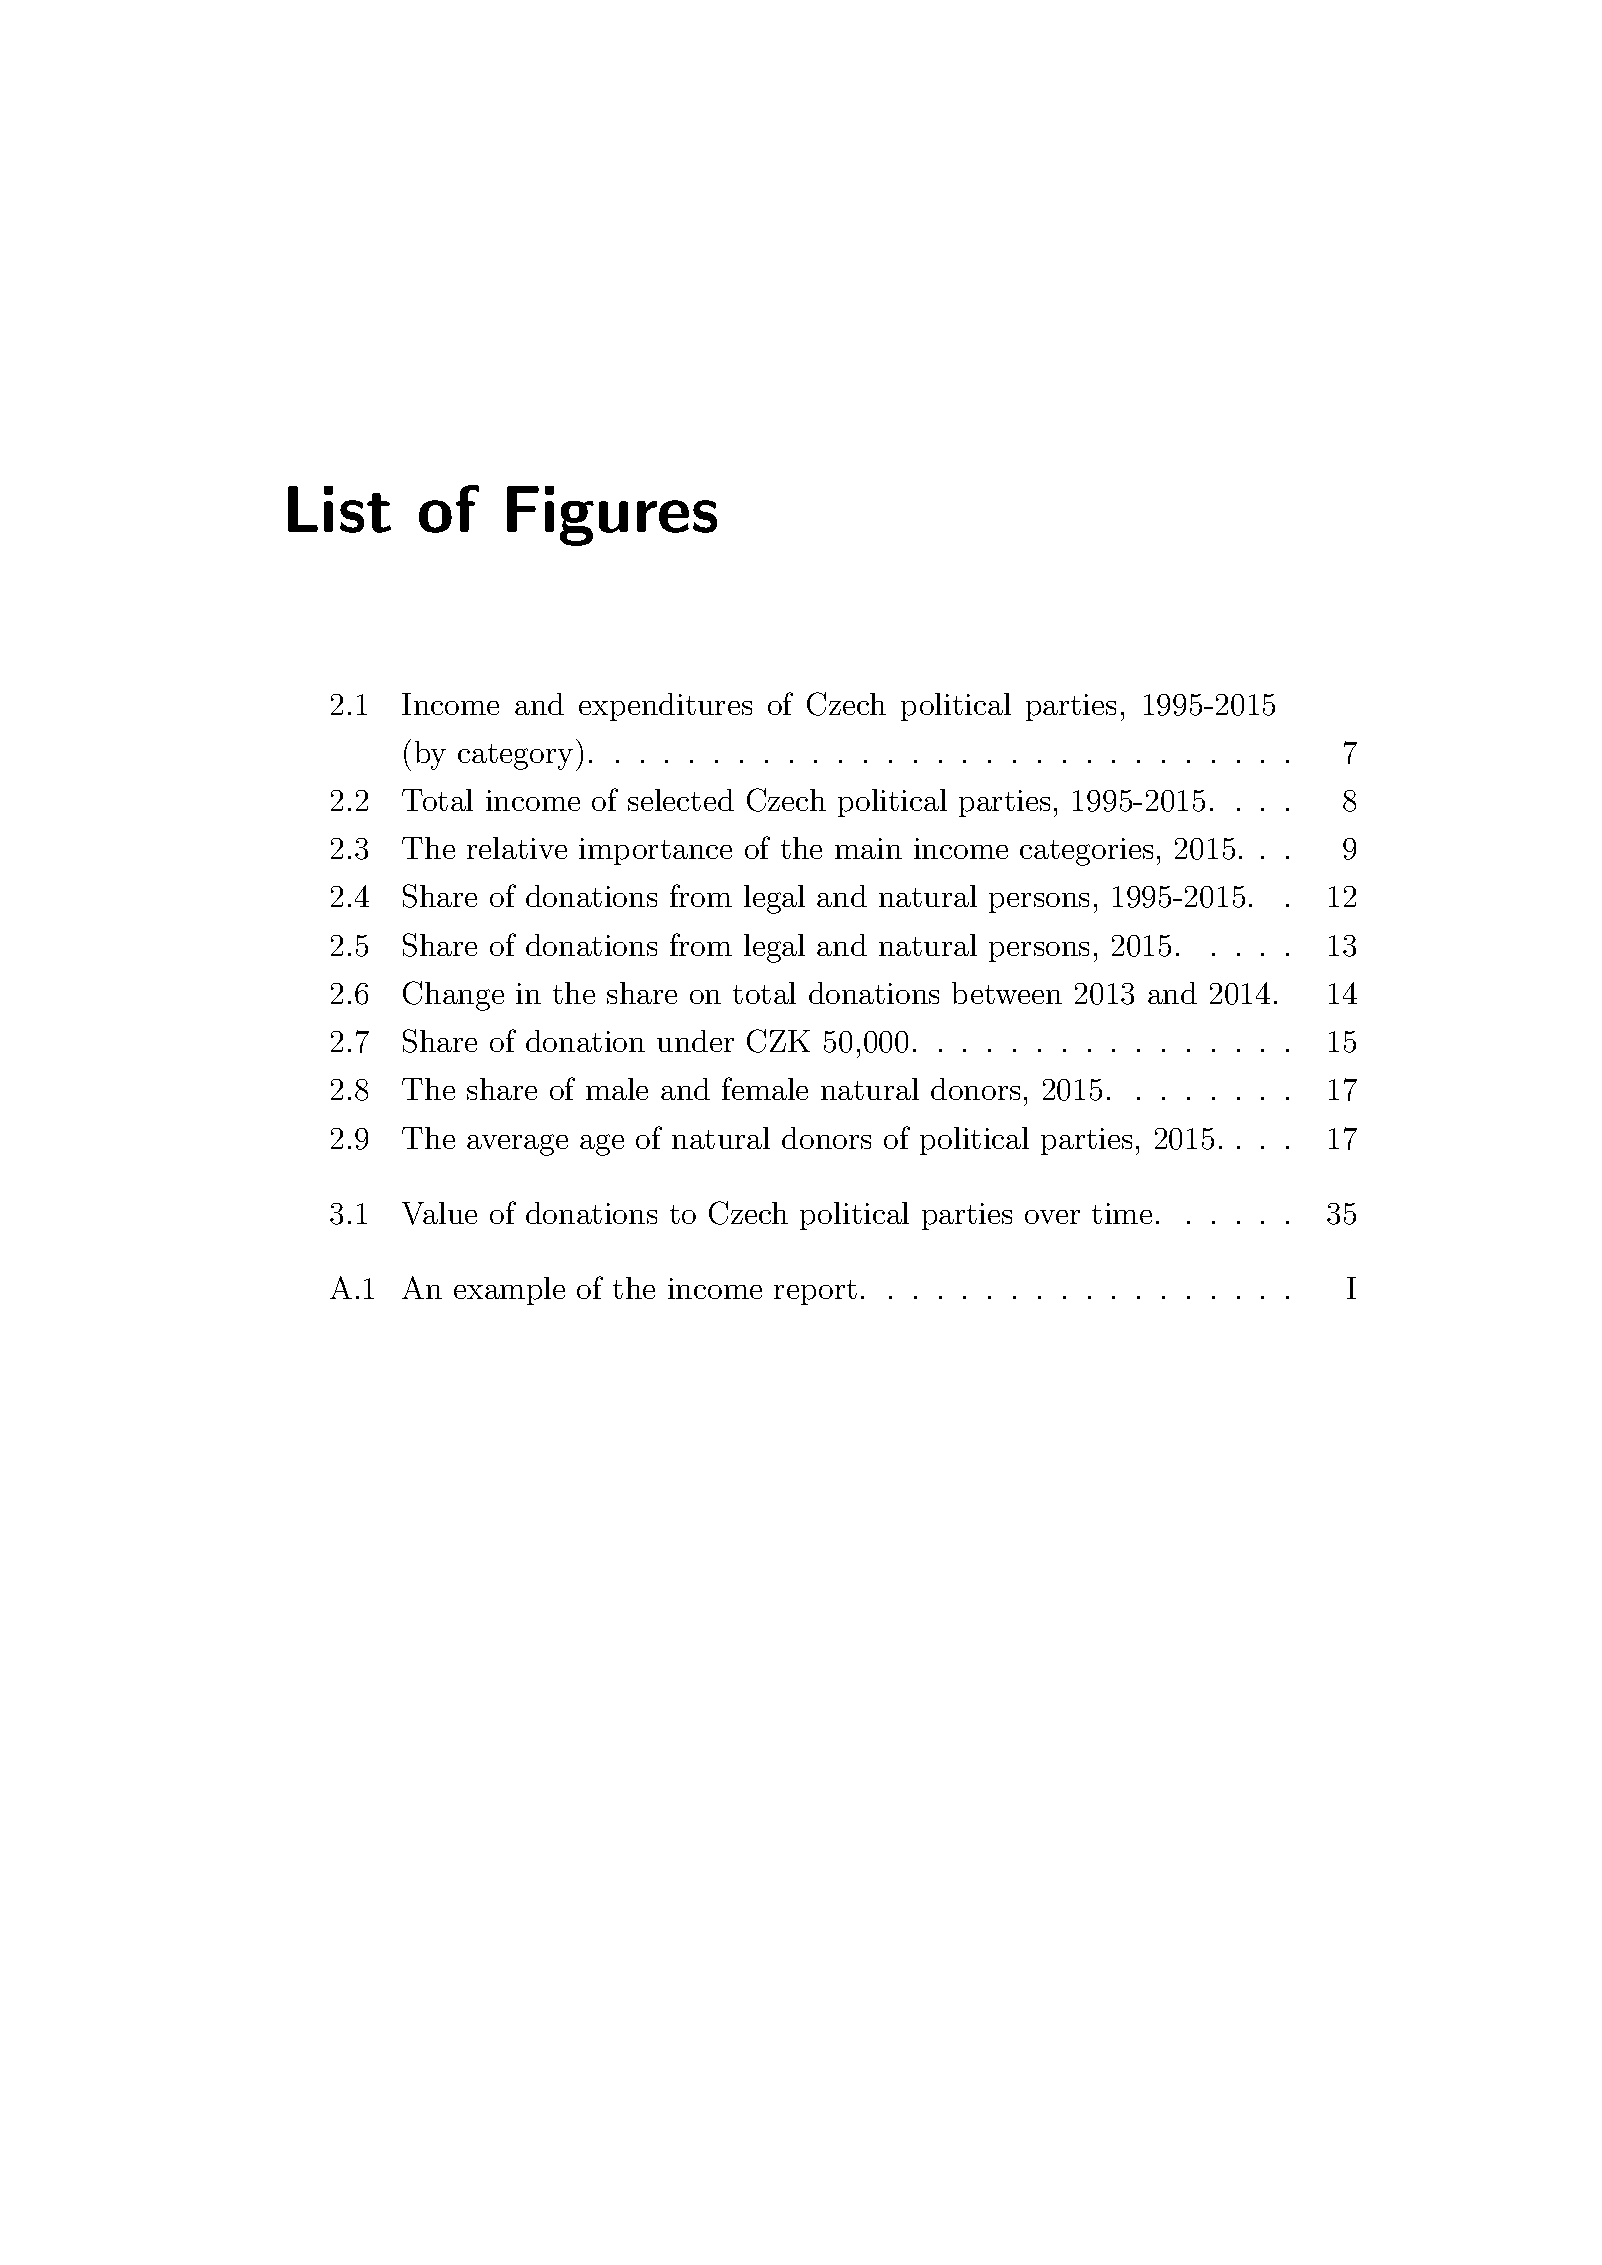 This screenshot has width=1602, height=2265. What do you see at coordinates (665, 707) in the screenshot?
I see `expenditures` at bounding box center [665, 707].
